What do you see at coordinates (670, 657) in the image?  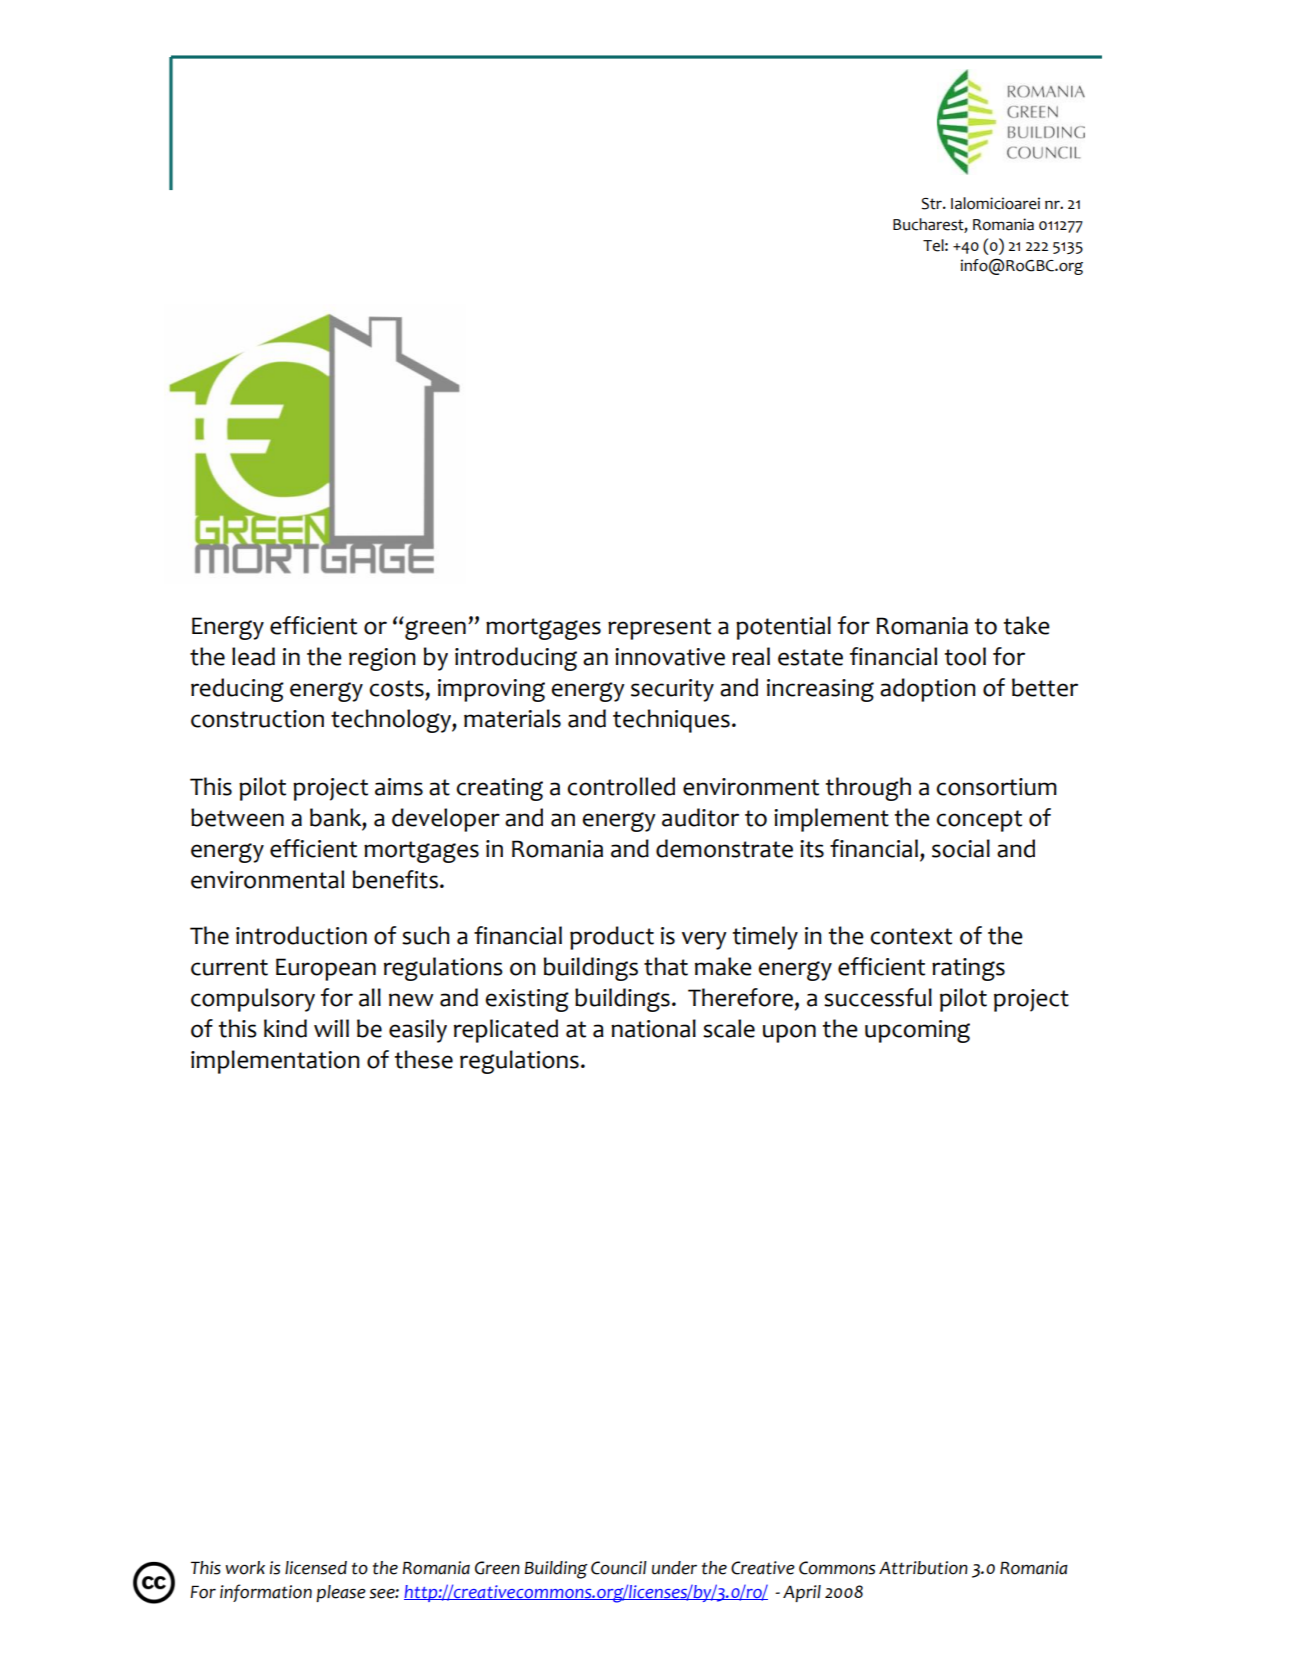 I see `innovative` at bounding box center [670, 657].
